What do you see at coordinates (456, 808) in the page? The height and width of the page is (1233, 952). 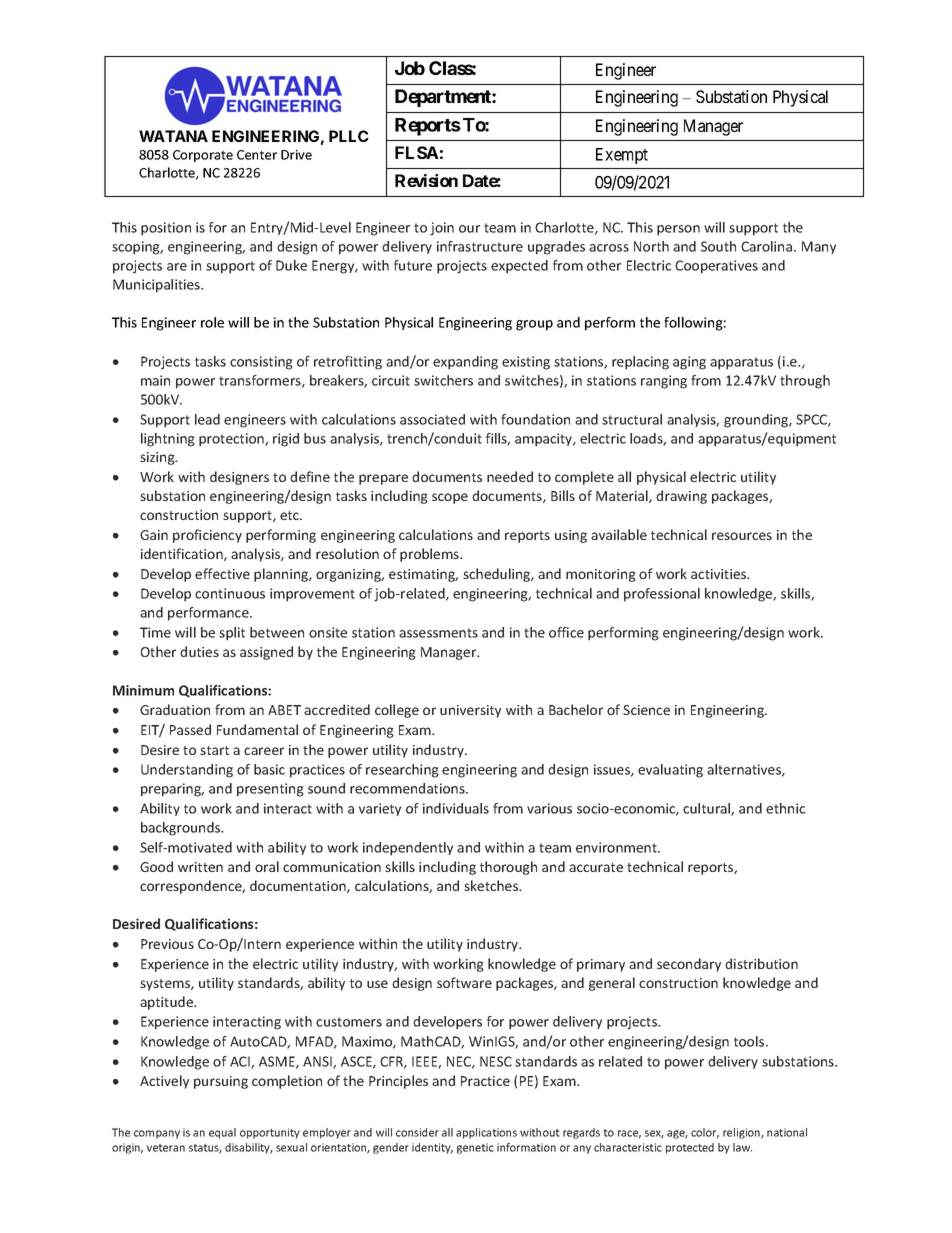 I see `individuals` at bounding box center [456, 808].
